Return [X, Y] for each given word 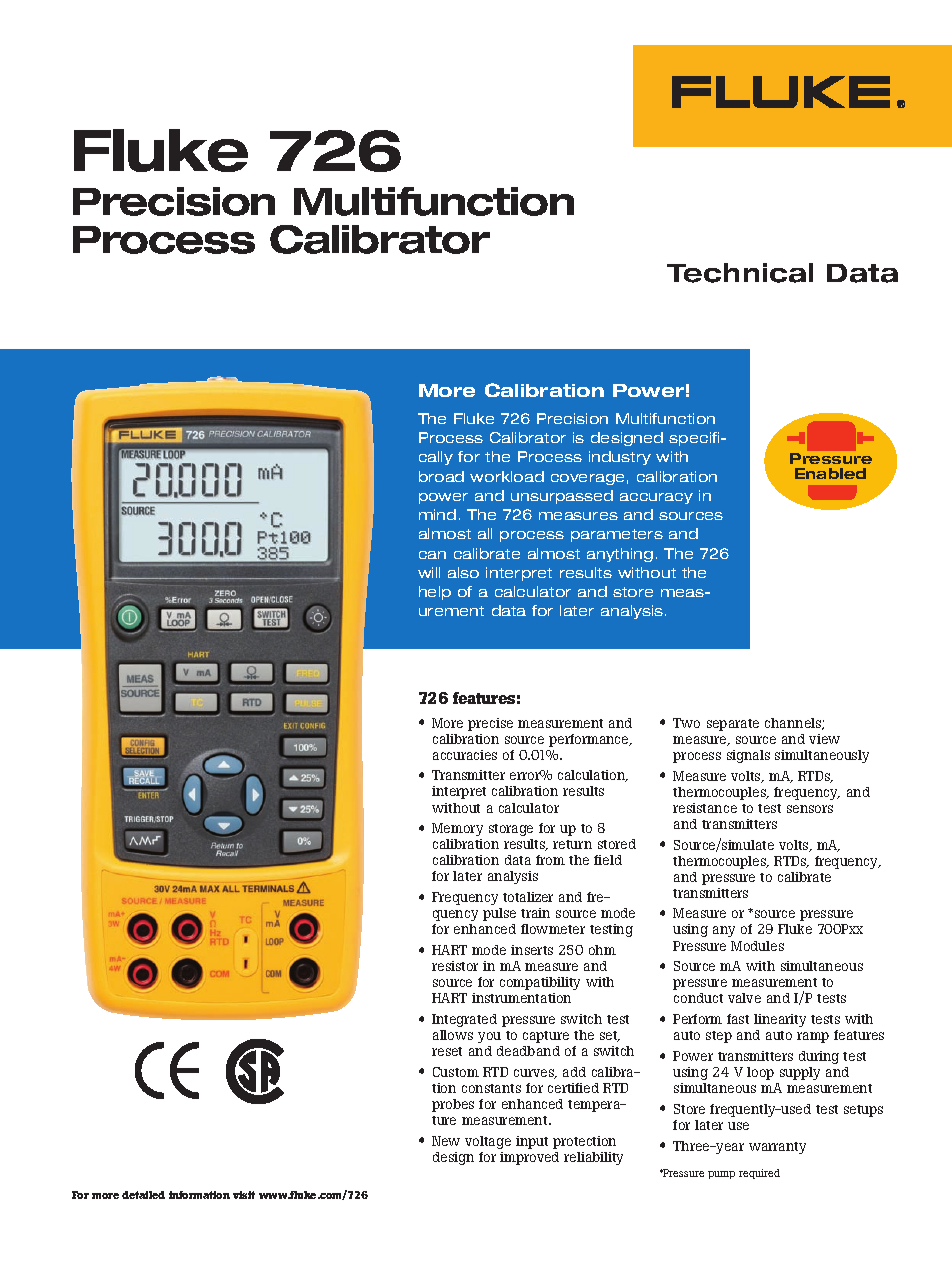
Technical [740, 273]
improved [529, 1158]
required [759, 1174]
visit [244, 1195]
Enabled [830, 473]
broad [441, 476]
